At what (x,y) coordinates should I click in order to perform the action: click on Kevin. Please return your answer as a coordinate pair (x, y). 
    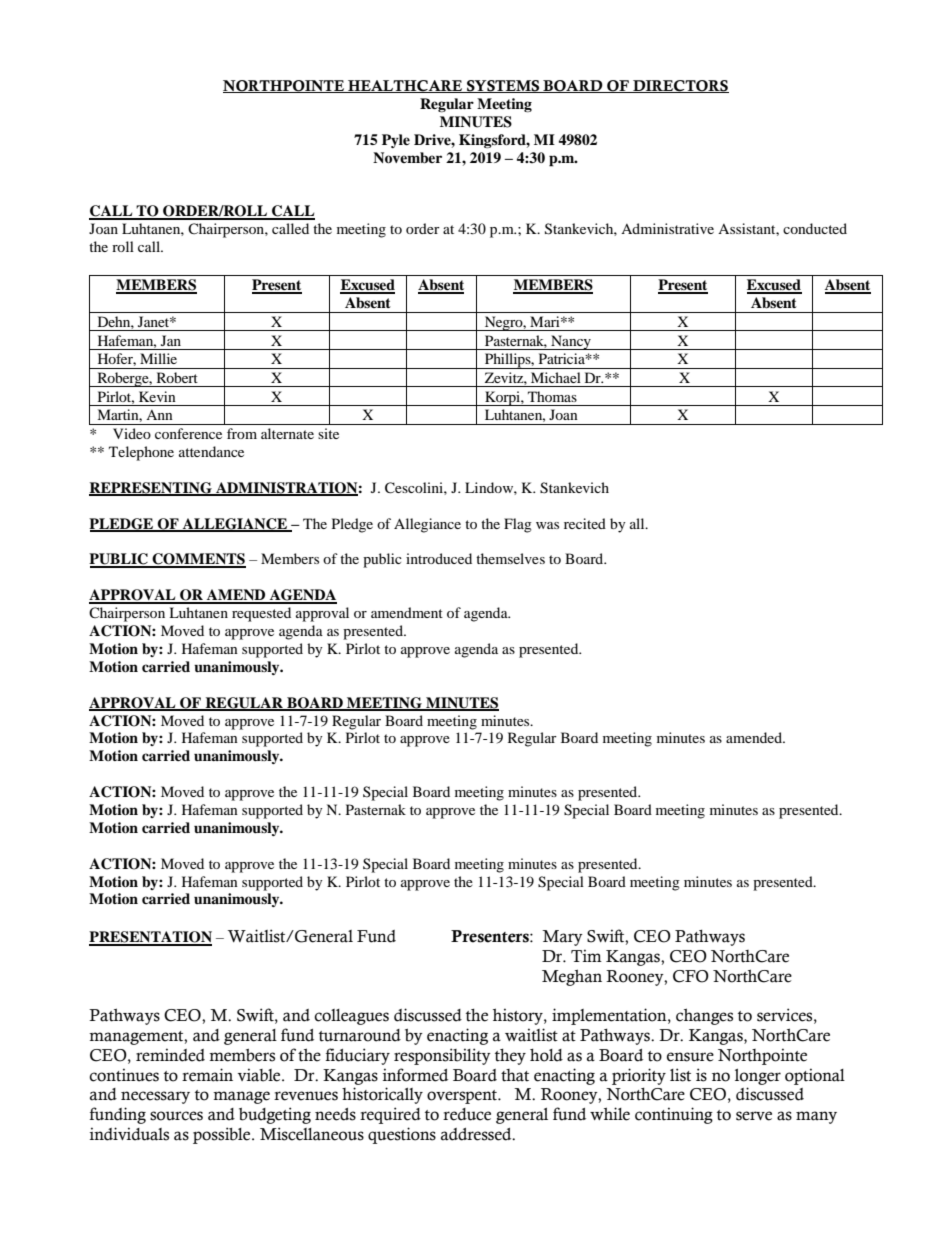
    Looking at the image, I should click on (157, 396).
